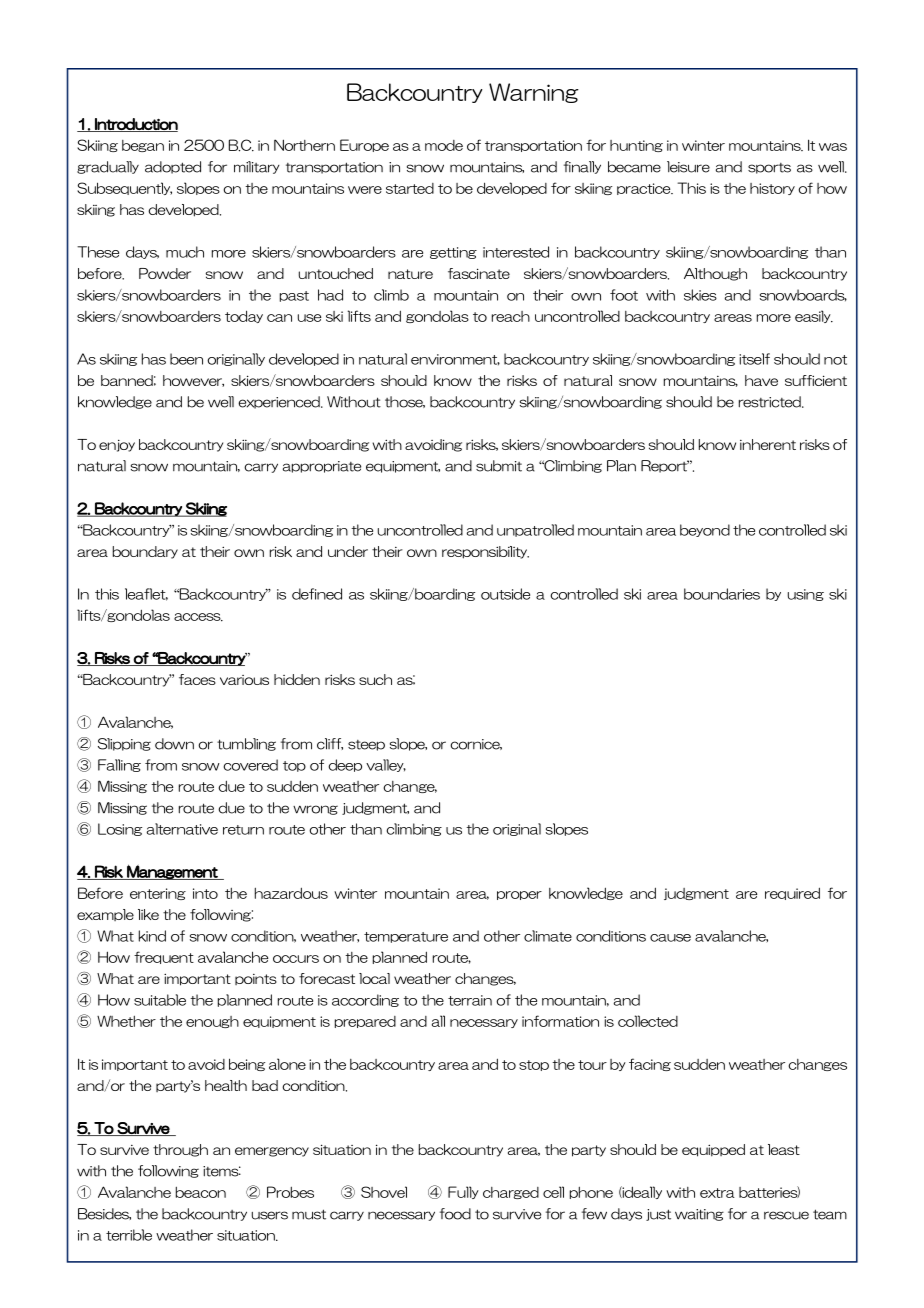 This screenshot has width=924, height=1308. Describe the element at coordinates (444, 145) in the screenshot. I see `mode` at that location.
